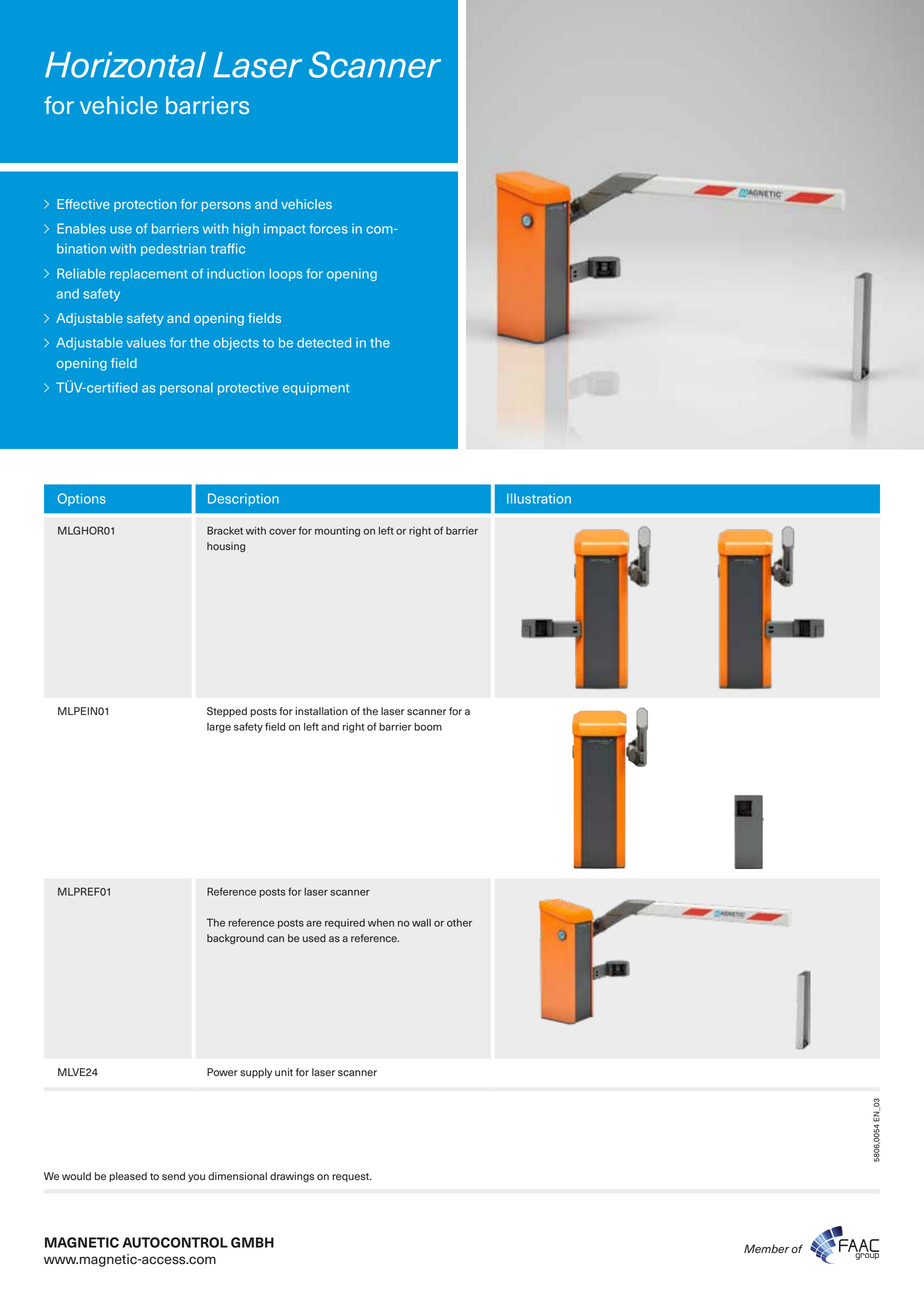  Describe the element at coordinates (337, 532) in the screenshot. I see `mounting` at that location.
